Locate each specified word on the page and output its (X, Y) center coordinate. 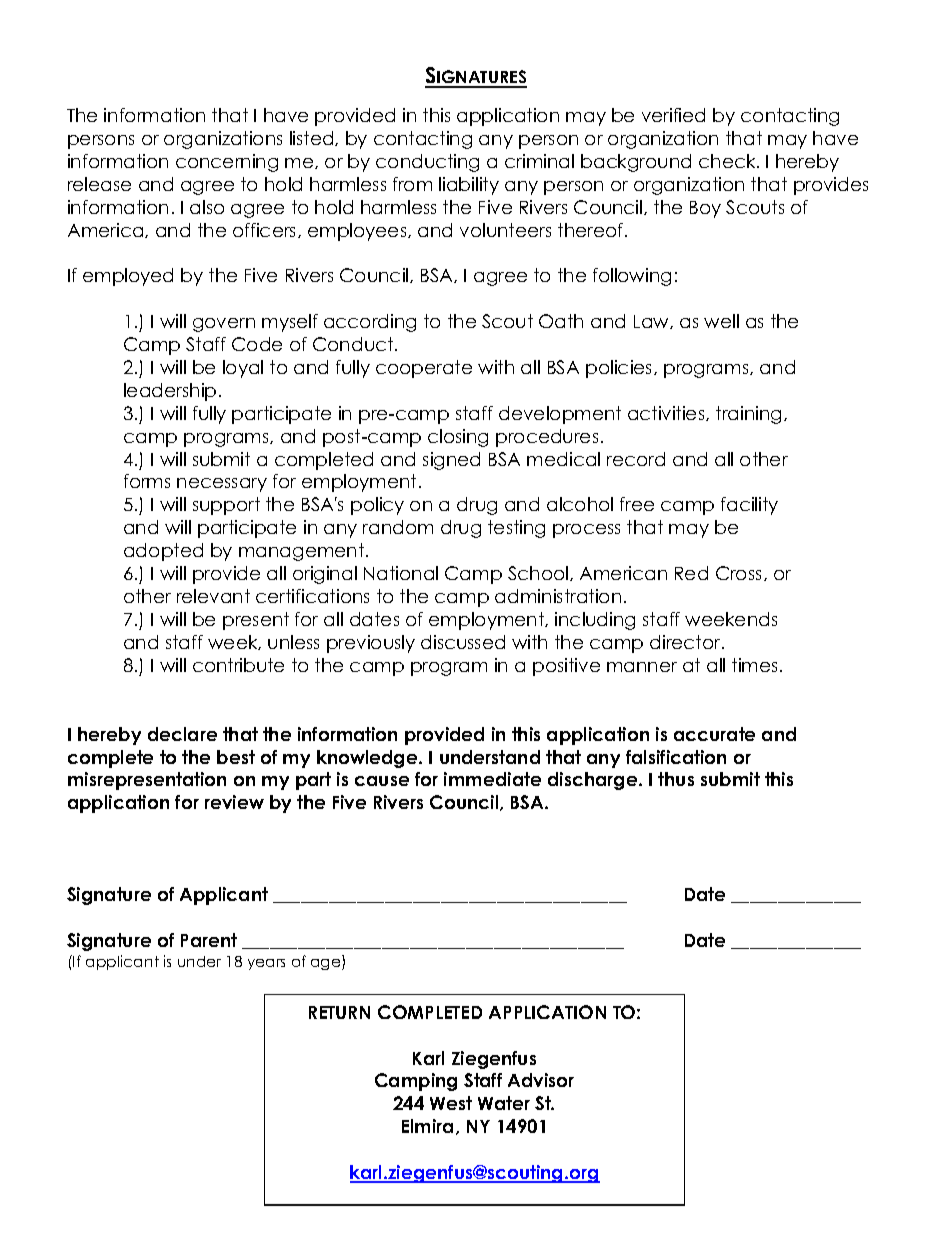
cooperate (424, 369)
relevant (213, 596)
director (686, 642)
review (234, 802)
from (412, 184)
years (266, 964)
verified (673, 115)
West (451, 1103)
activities (667, 413)
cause (382, 781)
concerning (227, 163)
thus (676, 779)
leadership (170, 392)
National (401, 573)
